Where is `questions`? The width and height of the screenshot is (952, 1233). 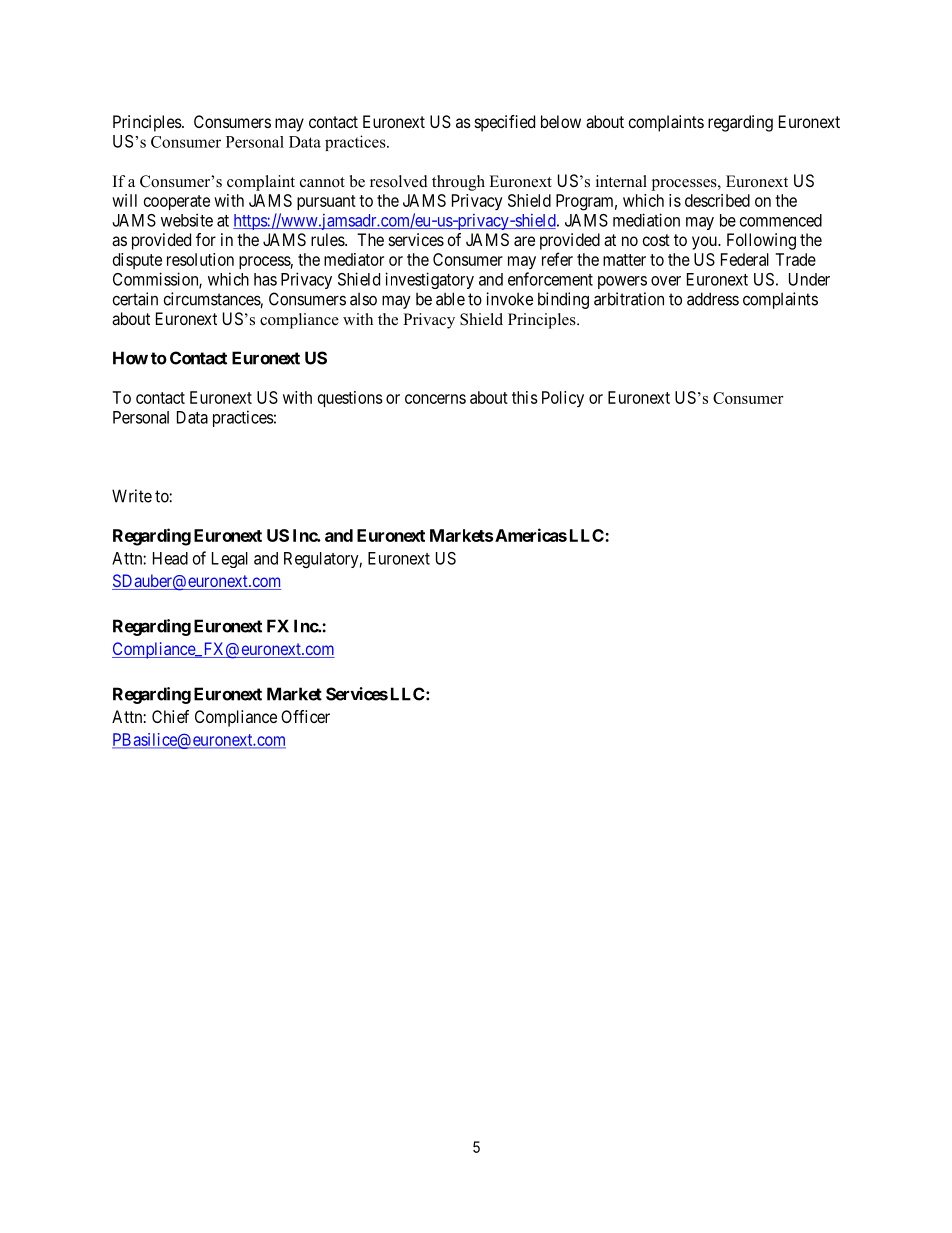 questions is located at coordinates (350, 399).
